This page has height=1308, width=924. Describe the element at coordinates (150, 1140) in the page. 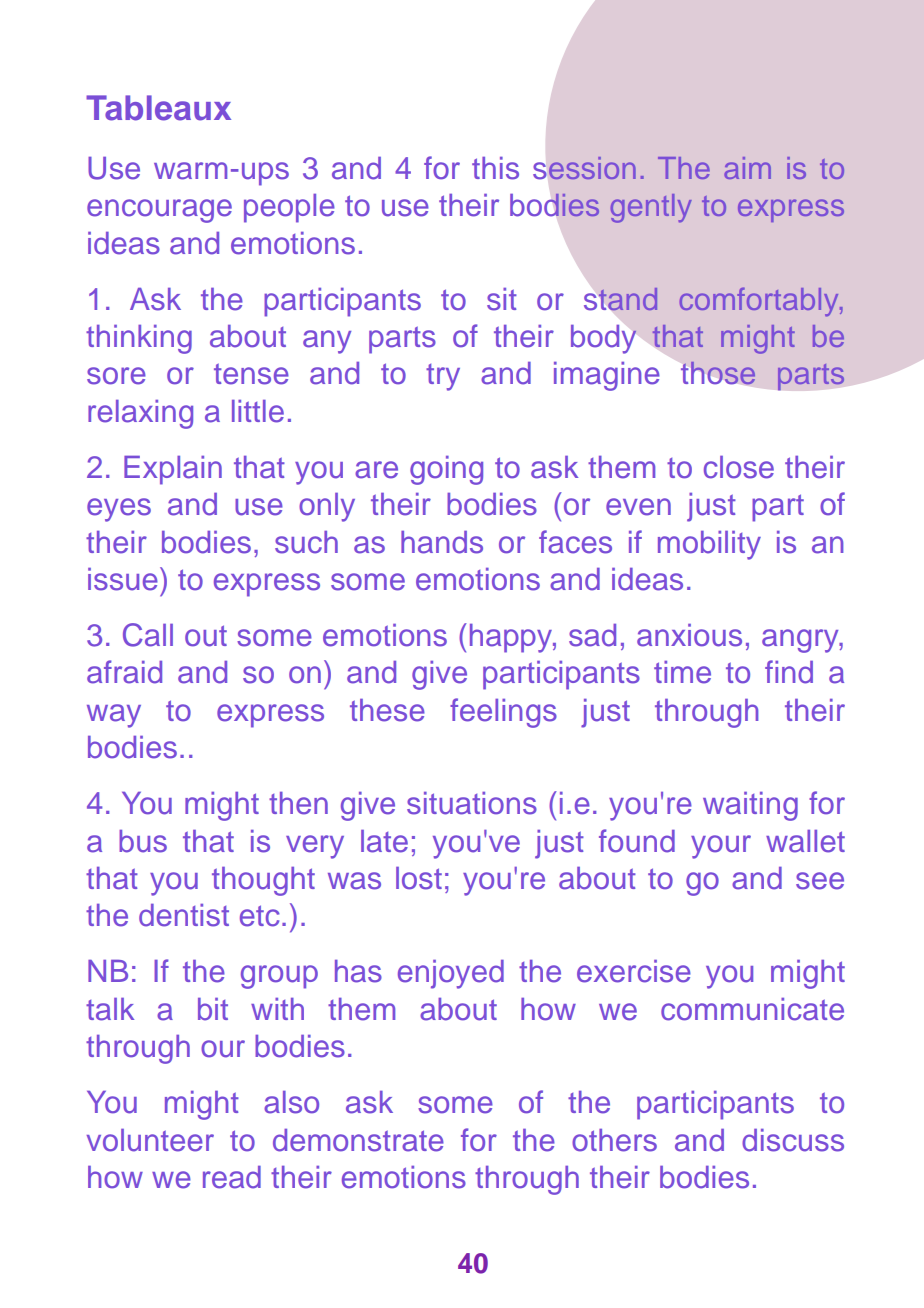

I see `volunteer` at that location.
